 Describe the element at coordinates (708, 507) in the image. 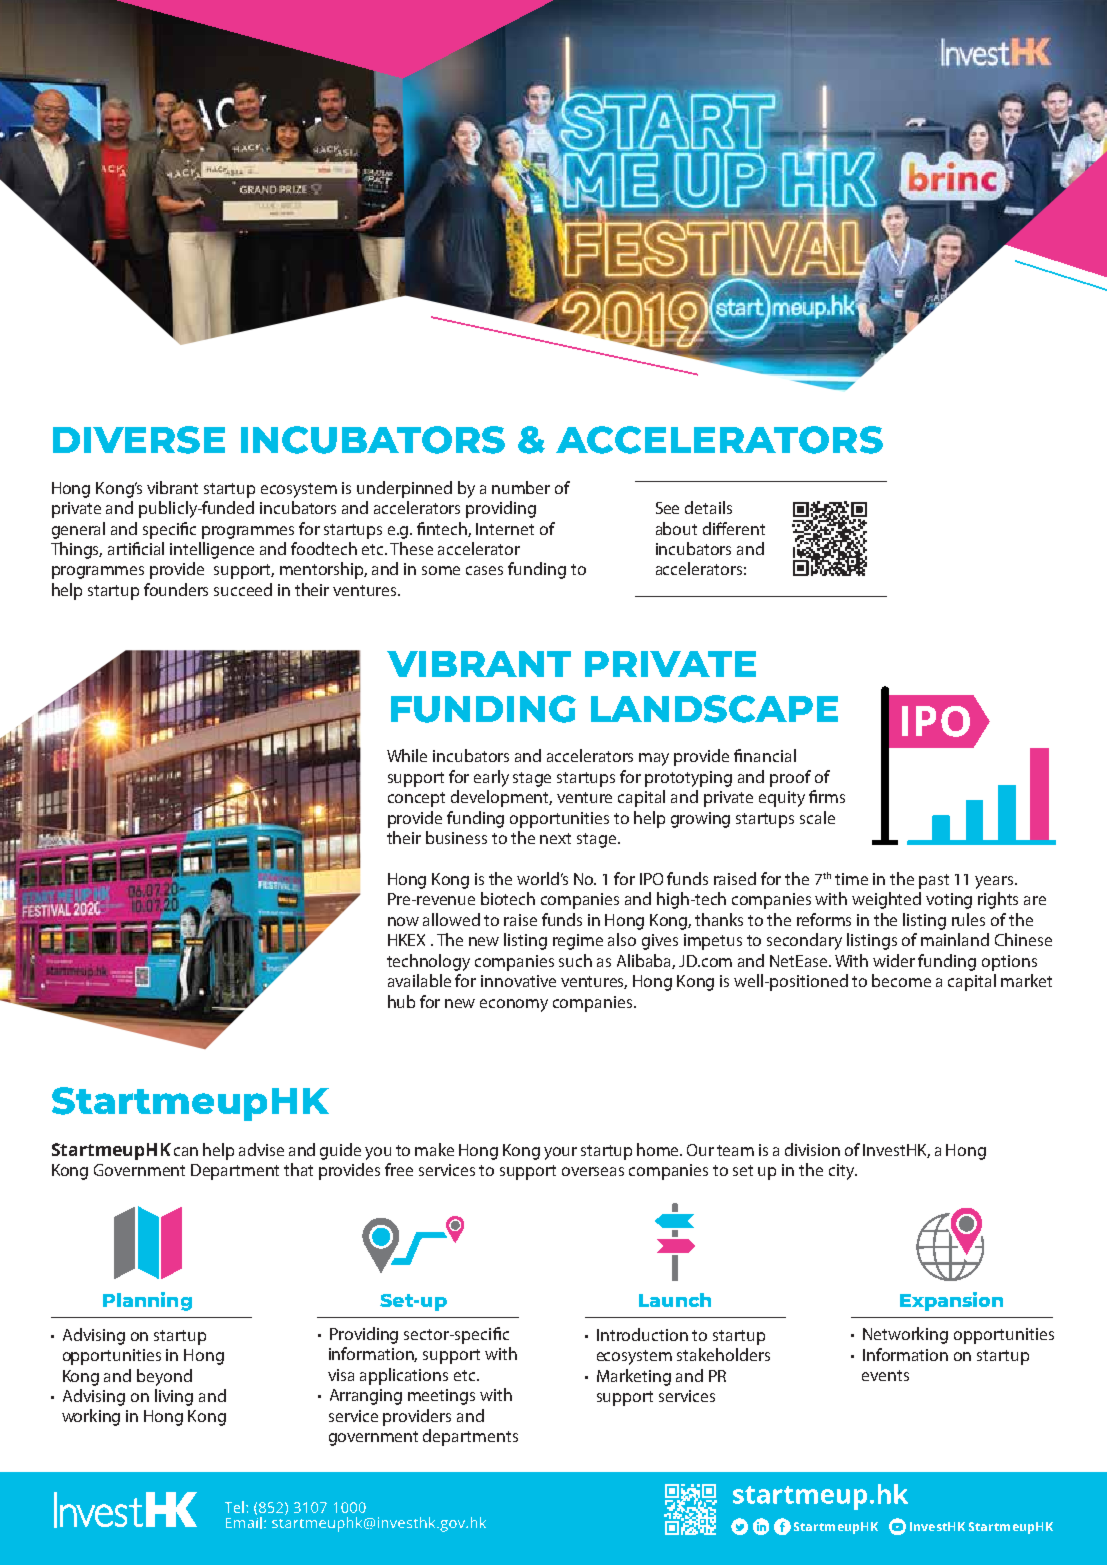

I see `details` at that location.
